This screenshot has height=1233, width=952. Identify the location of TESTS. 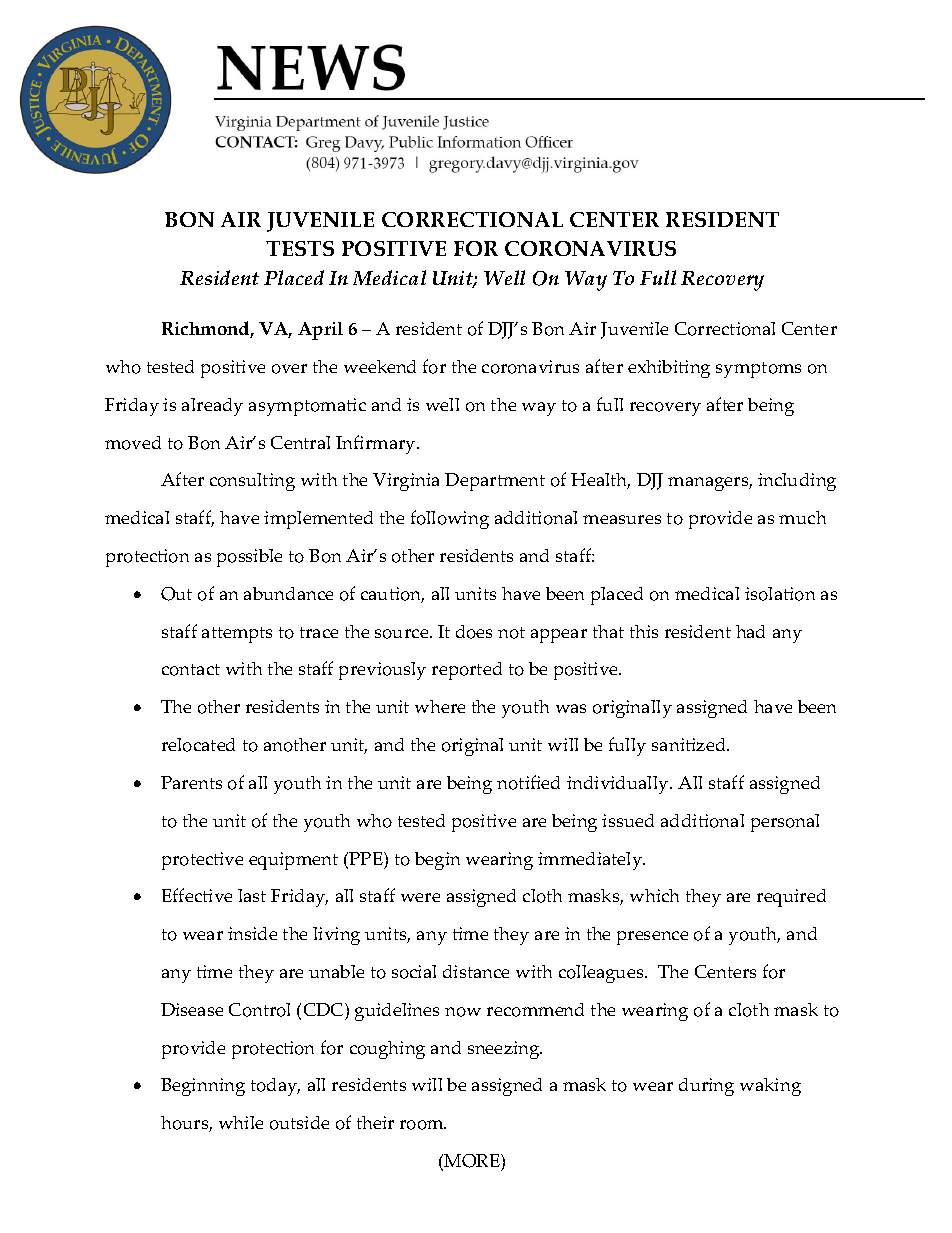
(300, 248).
